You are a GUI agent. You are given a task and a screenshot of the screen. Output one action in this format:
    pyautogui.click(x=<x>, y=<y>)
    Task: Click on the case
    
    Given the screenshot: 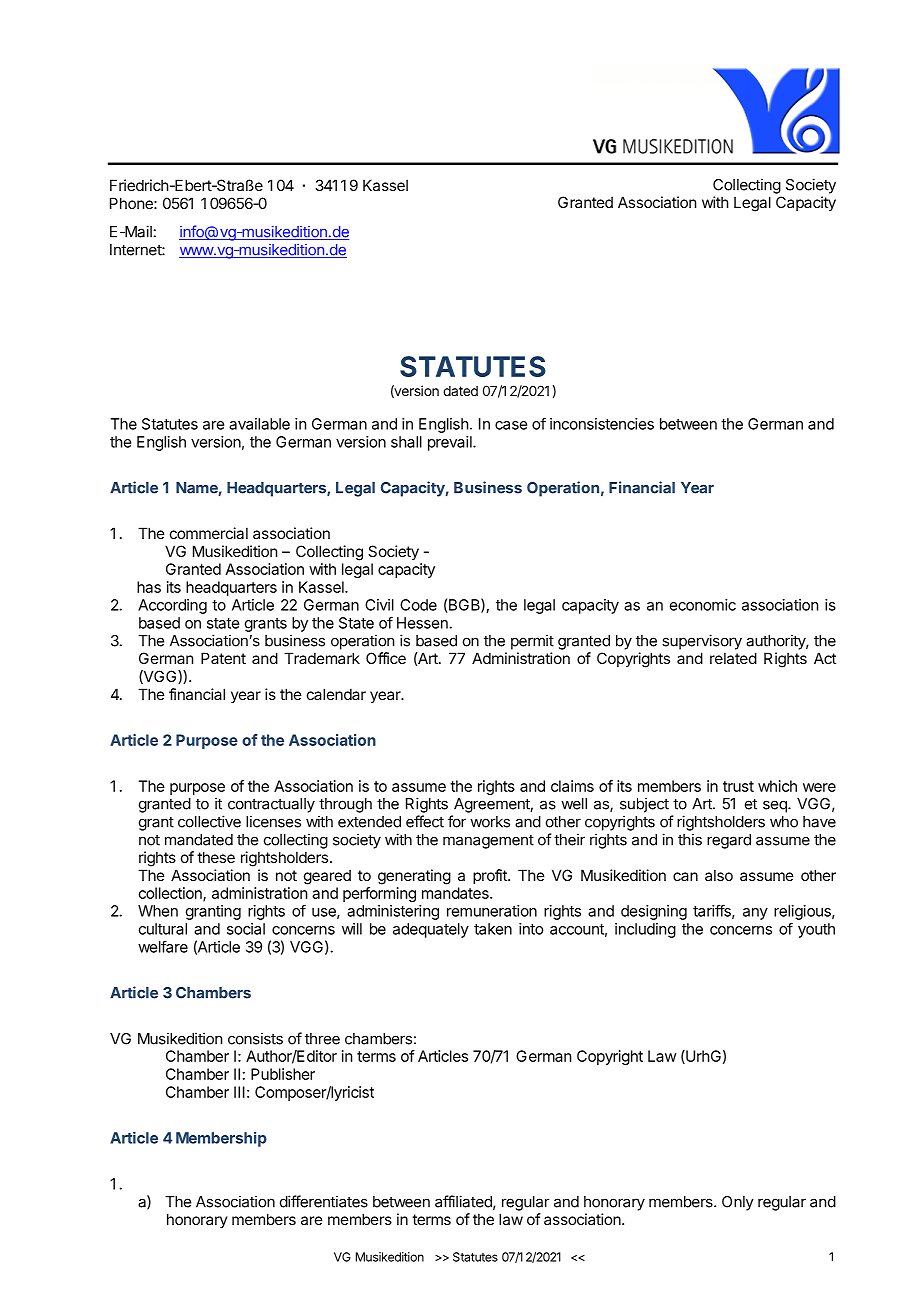 What is the action you would take?
    pyautogui.click(x=511, y=425)
